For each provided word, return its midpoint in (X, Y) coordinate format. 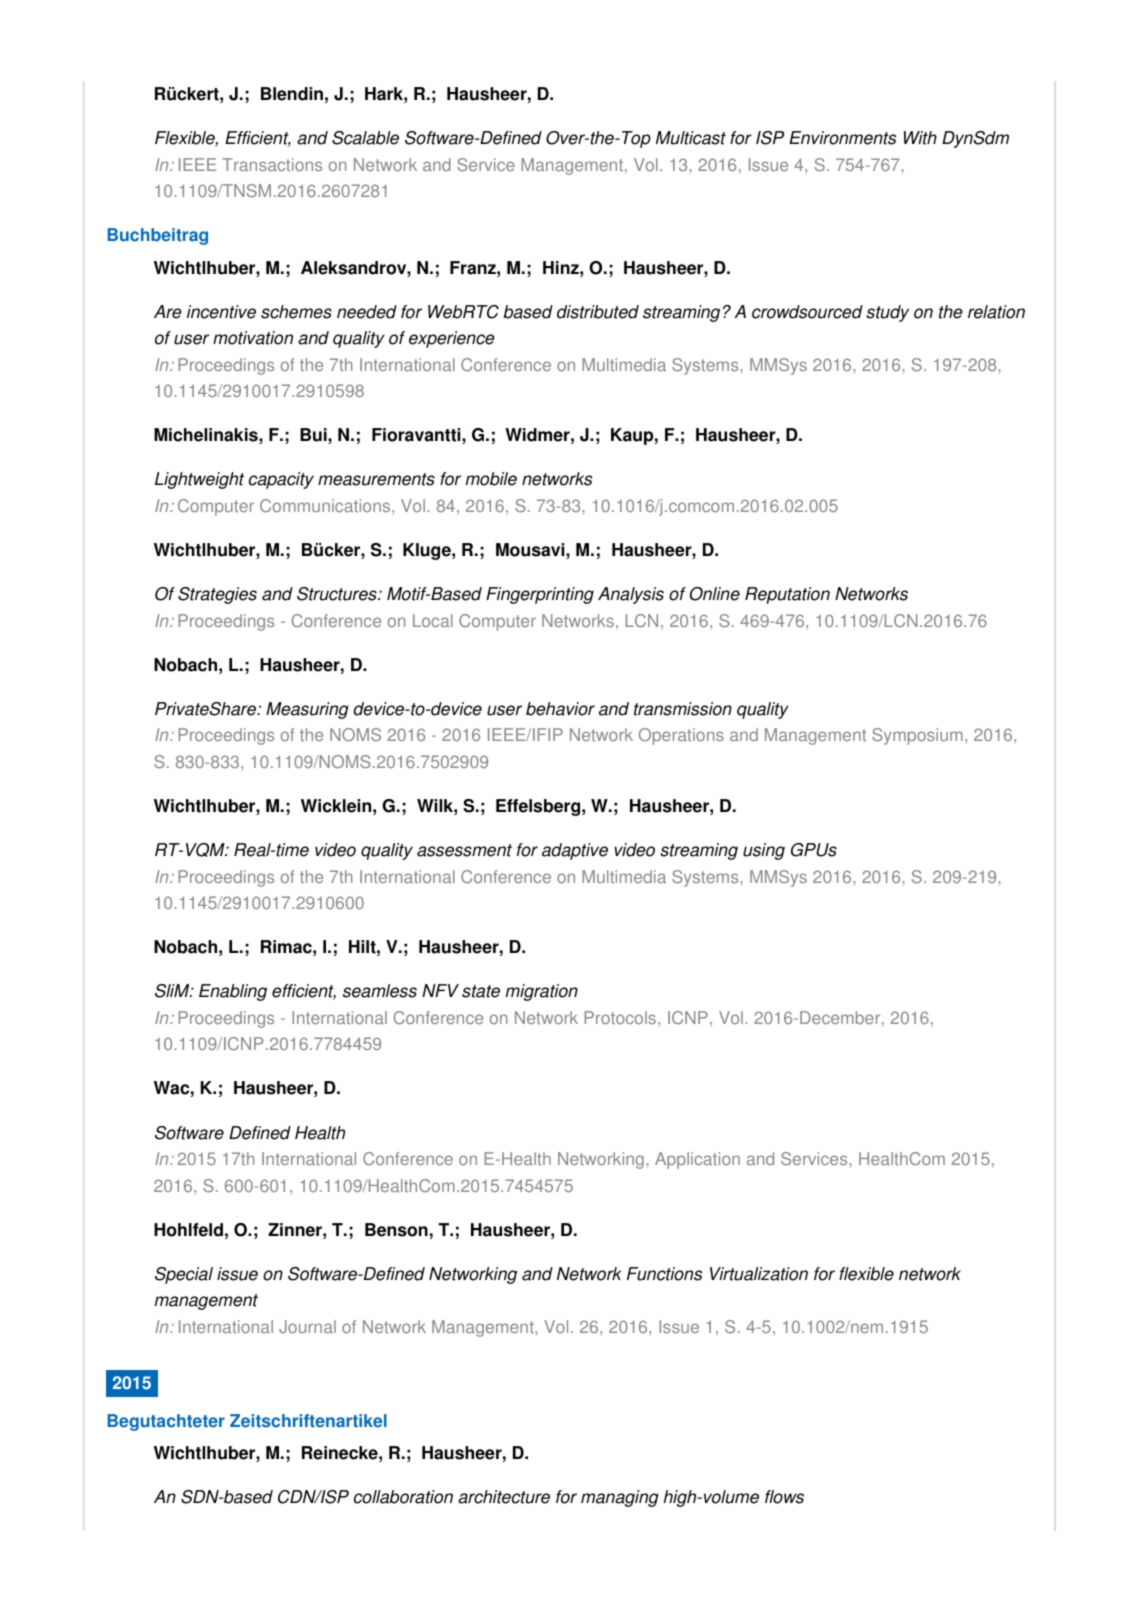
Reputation (787, 595)
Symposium (917, 736)
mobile (491, 479)
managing (620, 1498)
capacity (281, 480)
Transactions (272, 164)
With (920, 138)
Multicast (691, 138)
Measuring (307, 710)
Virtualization (759, 1274)
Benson (396, 1230)
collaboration (403, 1497)
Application (697, 1160)
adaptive (575, 851)
